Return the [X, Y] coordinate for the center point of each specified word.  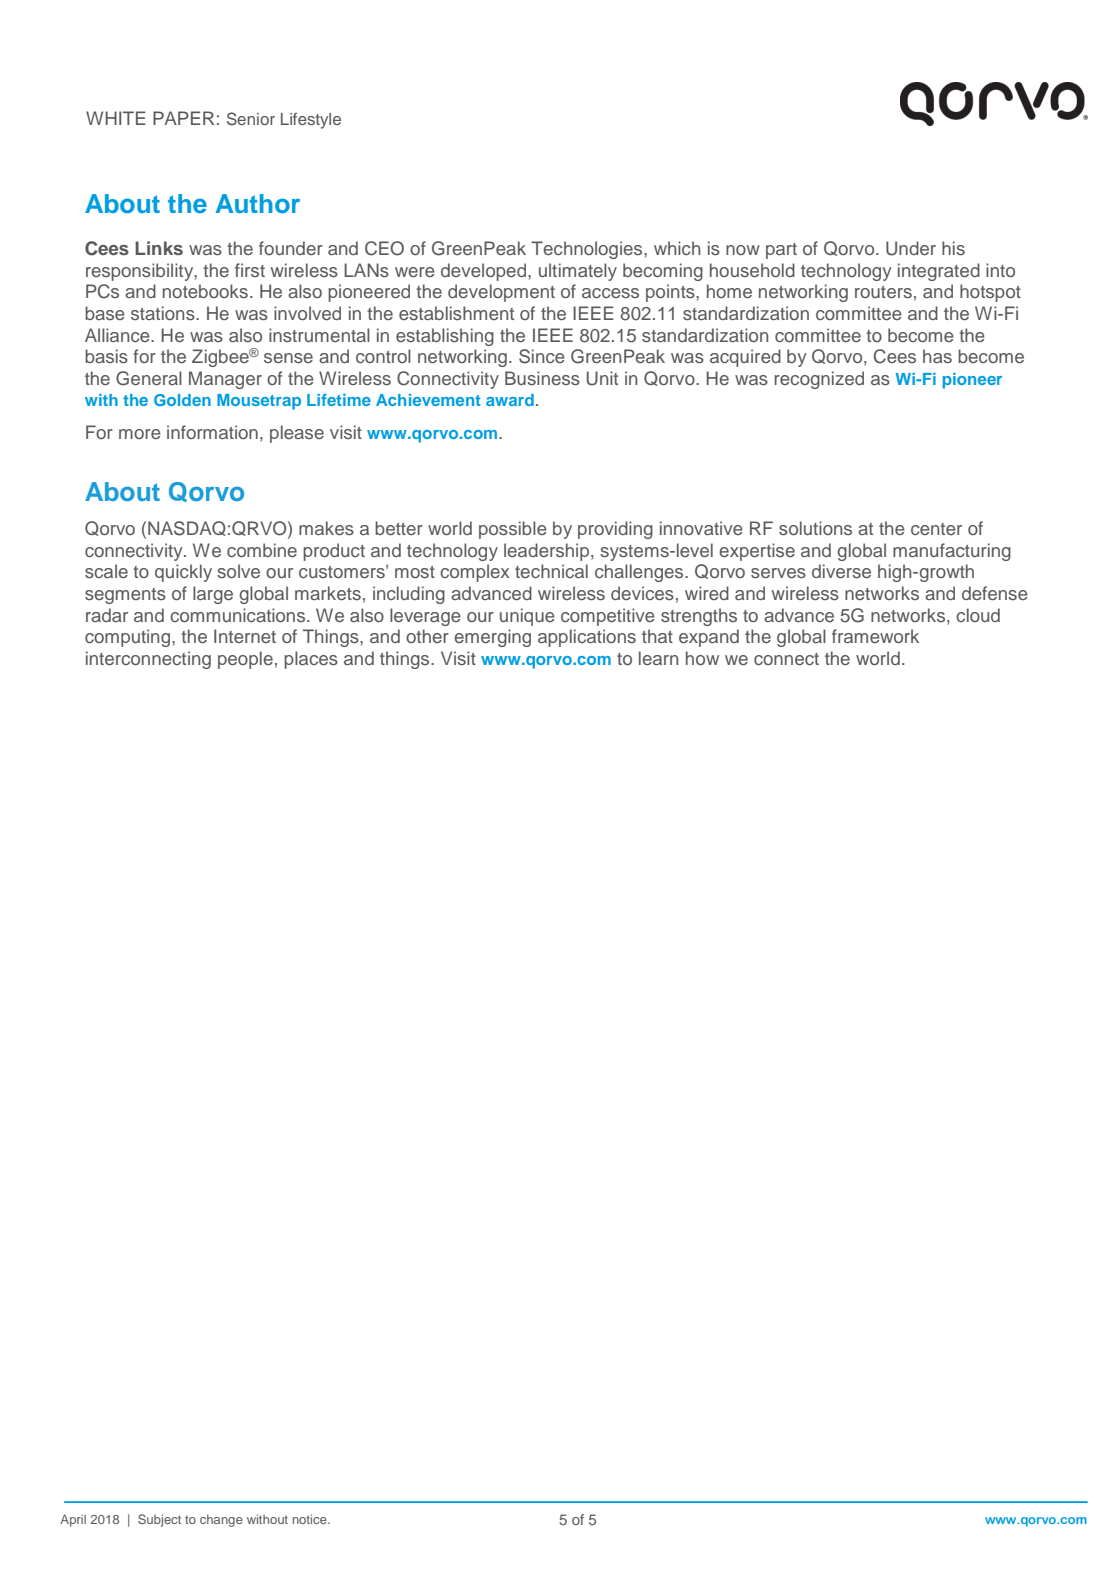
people [245, 660]
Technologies [588, 250]
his [953, 248]
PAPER [183, 118]
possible [513, 530]
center [936, 529]
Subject [159, 1520]
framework [875, 636]
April [73, 1520]
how [702, 658]
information [212, 432]
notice [311, 1519]
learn [658, 658]
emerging [492, 638]
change [221, 1520]
